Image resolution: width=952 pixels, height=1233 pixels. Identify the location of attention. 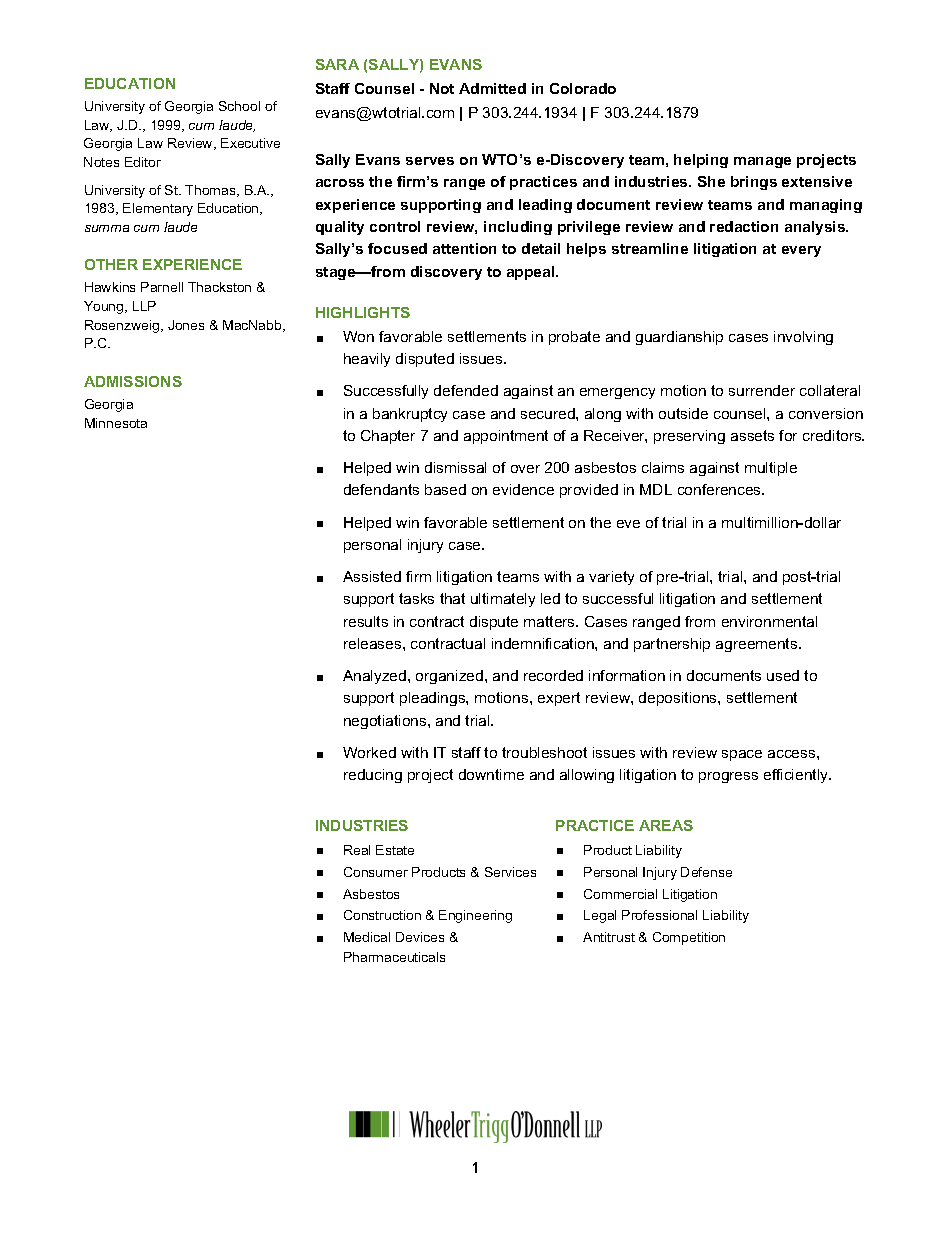
(464, 248).
